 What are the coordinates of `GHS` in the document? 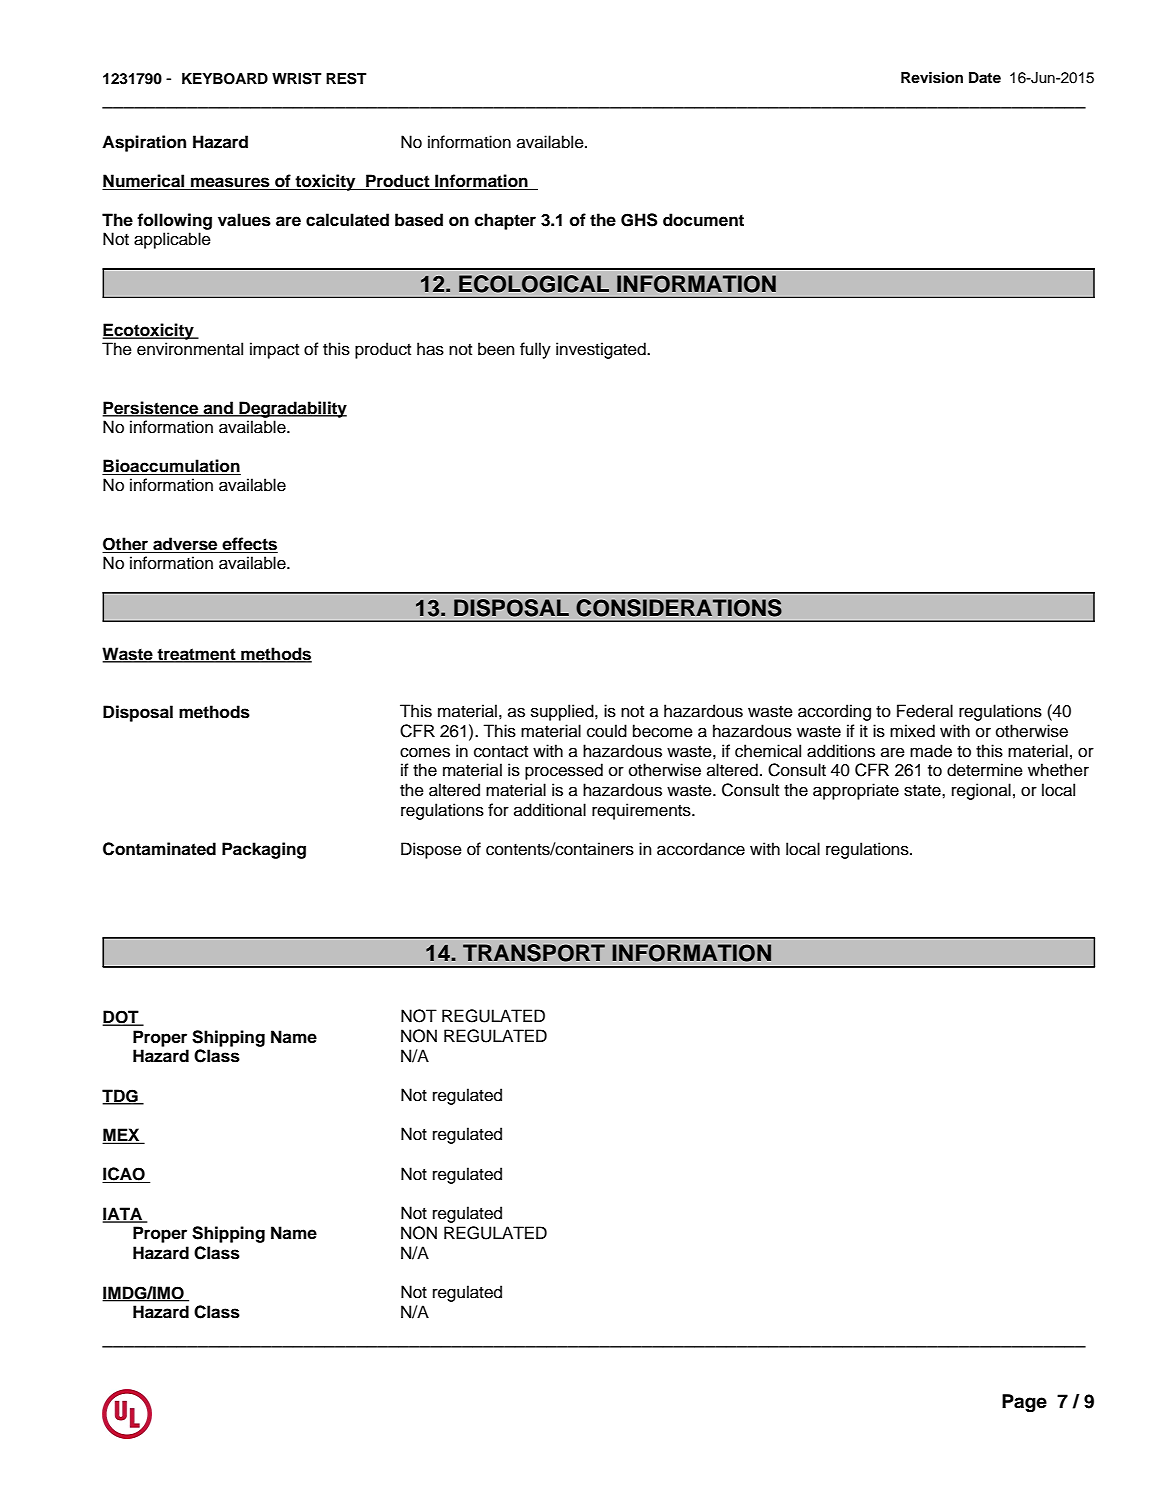 It's located at (639, 220).
